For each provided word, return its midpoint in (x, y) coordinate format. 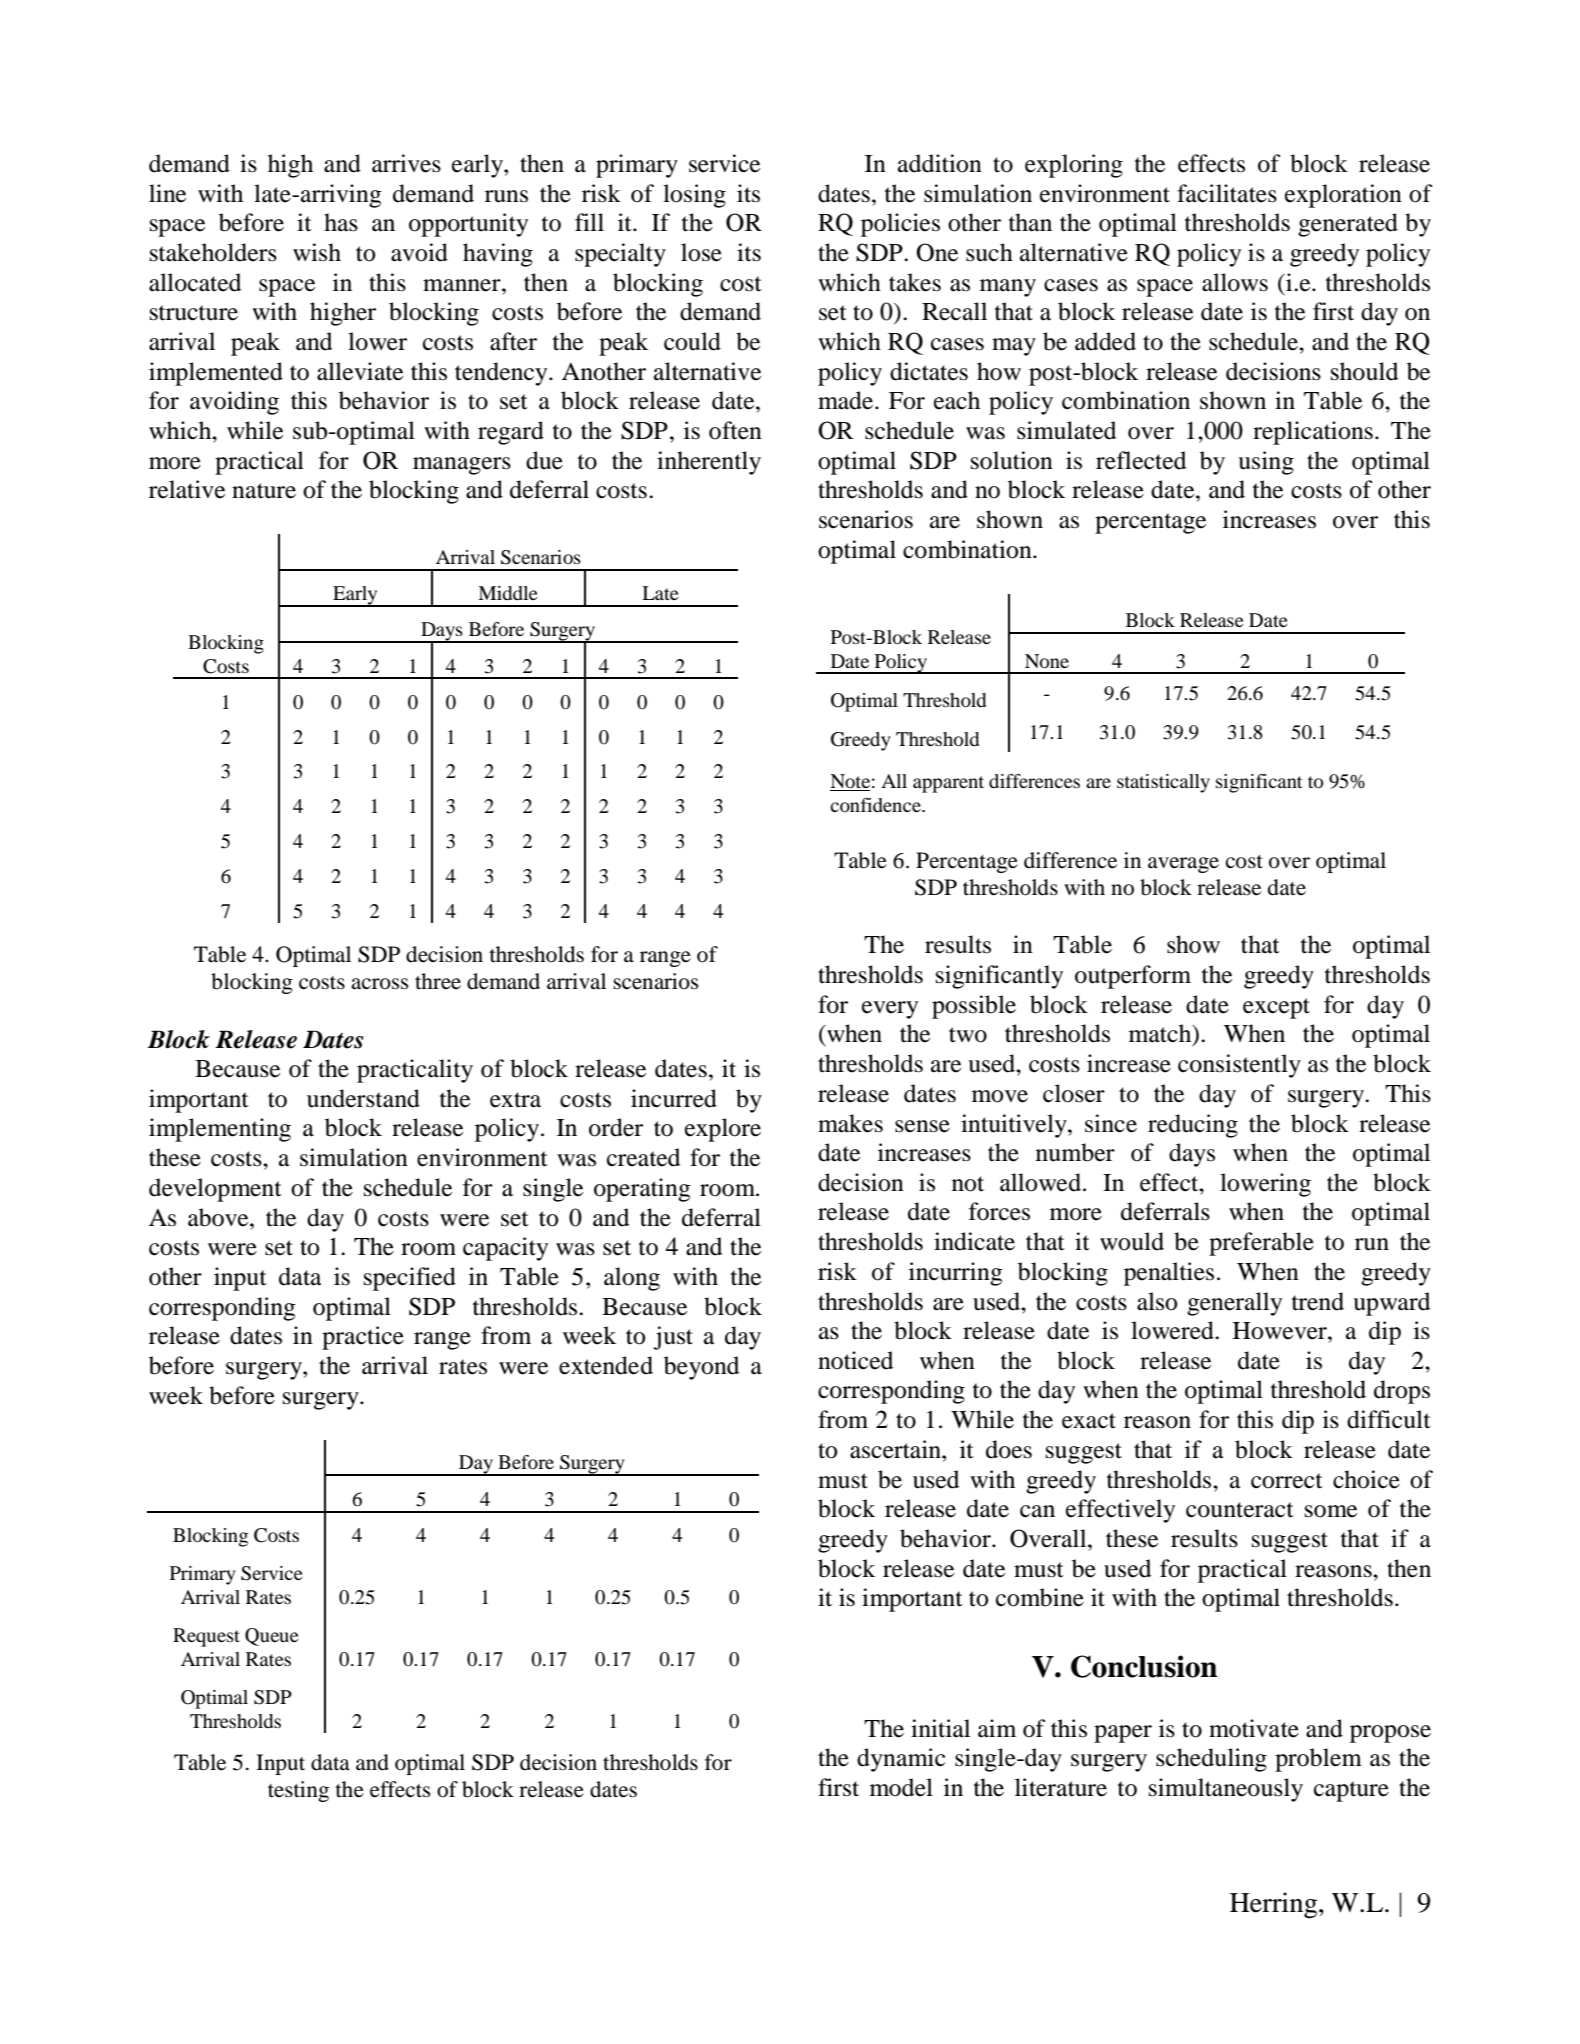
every (890, 1010)
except (1276, 1008)
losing (694, 196)
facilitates (1227, 193)
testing (298, 1791)
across (379, 984)
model (901, 1787)
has (341, 222)
